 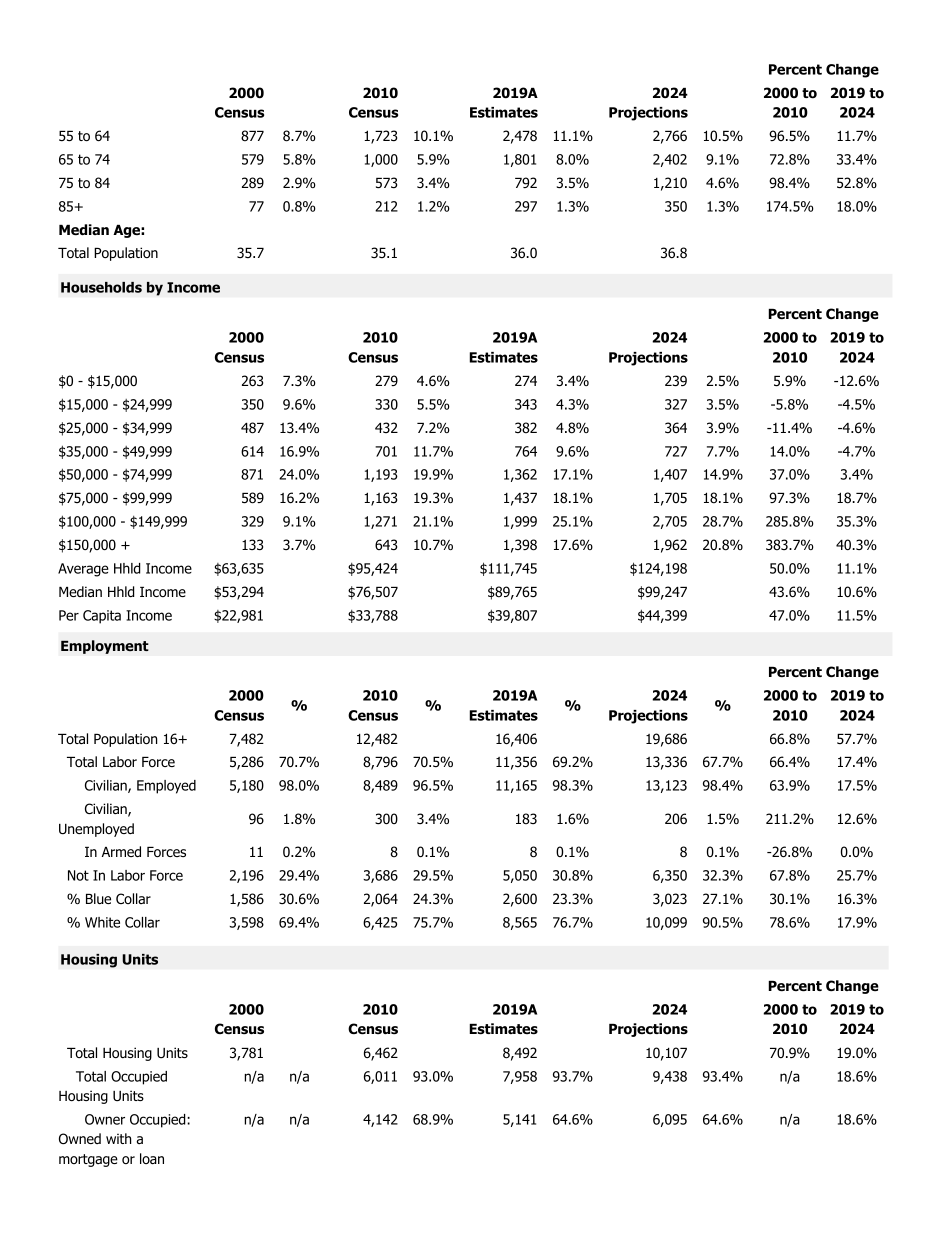 I want to click on Households, so click(x=101, y=287).
